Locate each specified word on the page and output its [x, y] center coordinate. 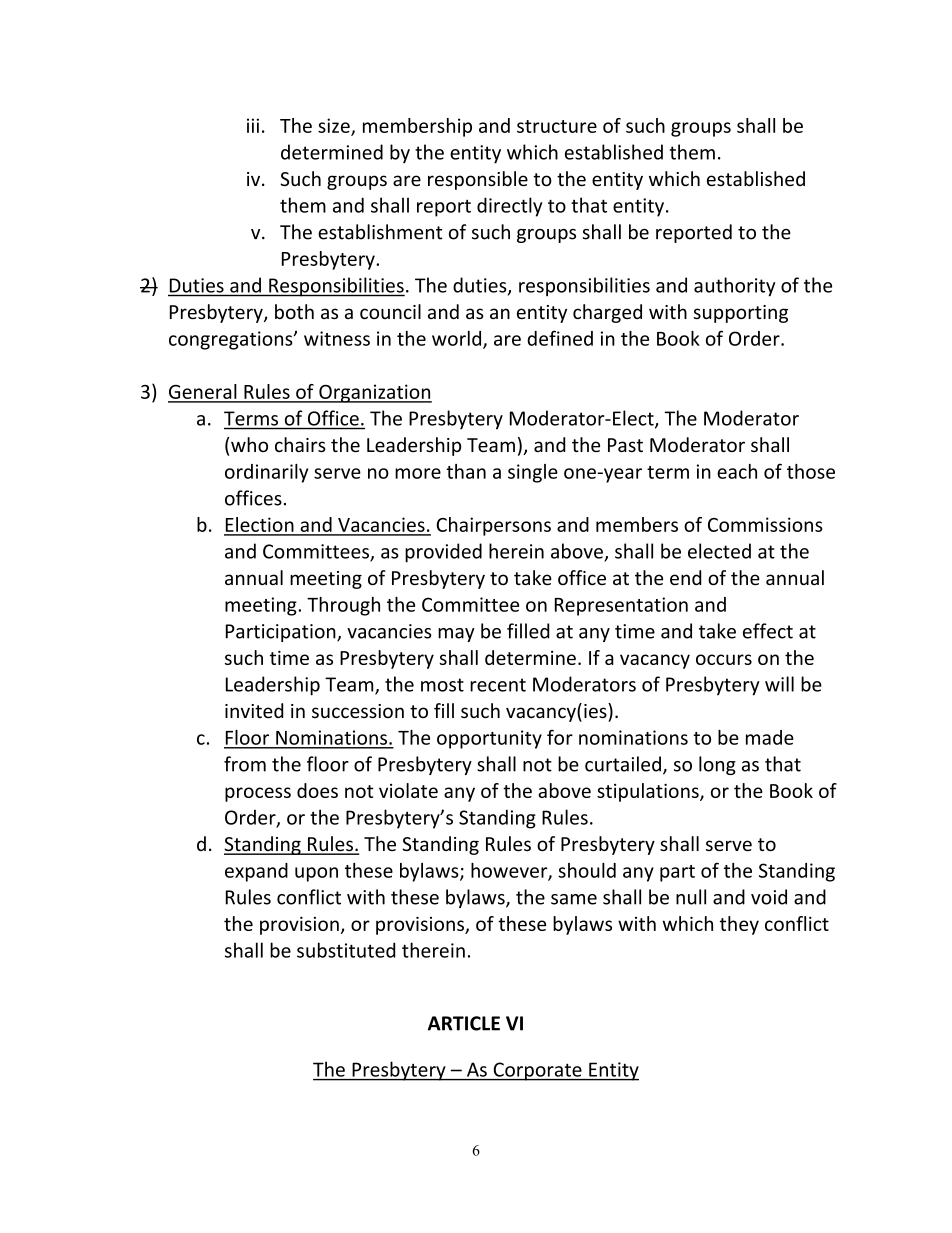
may [456, 635]
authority [735, 287]
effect [768, 631]
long [717, 765]
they [739, 925]
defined [560, 338]
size [335, 126]
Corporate [537, 1071]
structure [557, 126]
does [317, 790]
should [587, 870]
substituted [346, 950]
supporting [740, 314]
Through [343, 606]
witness [337, 338]
